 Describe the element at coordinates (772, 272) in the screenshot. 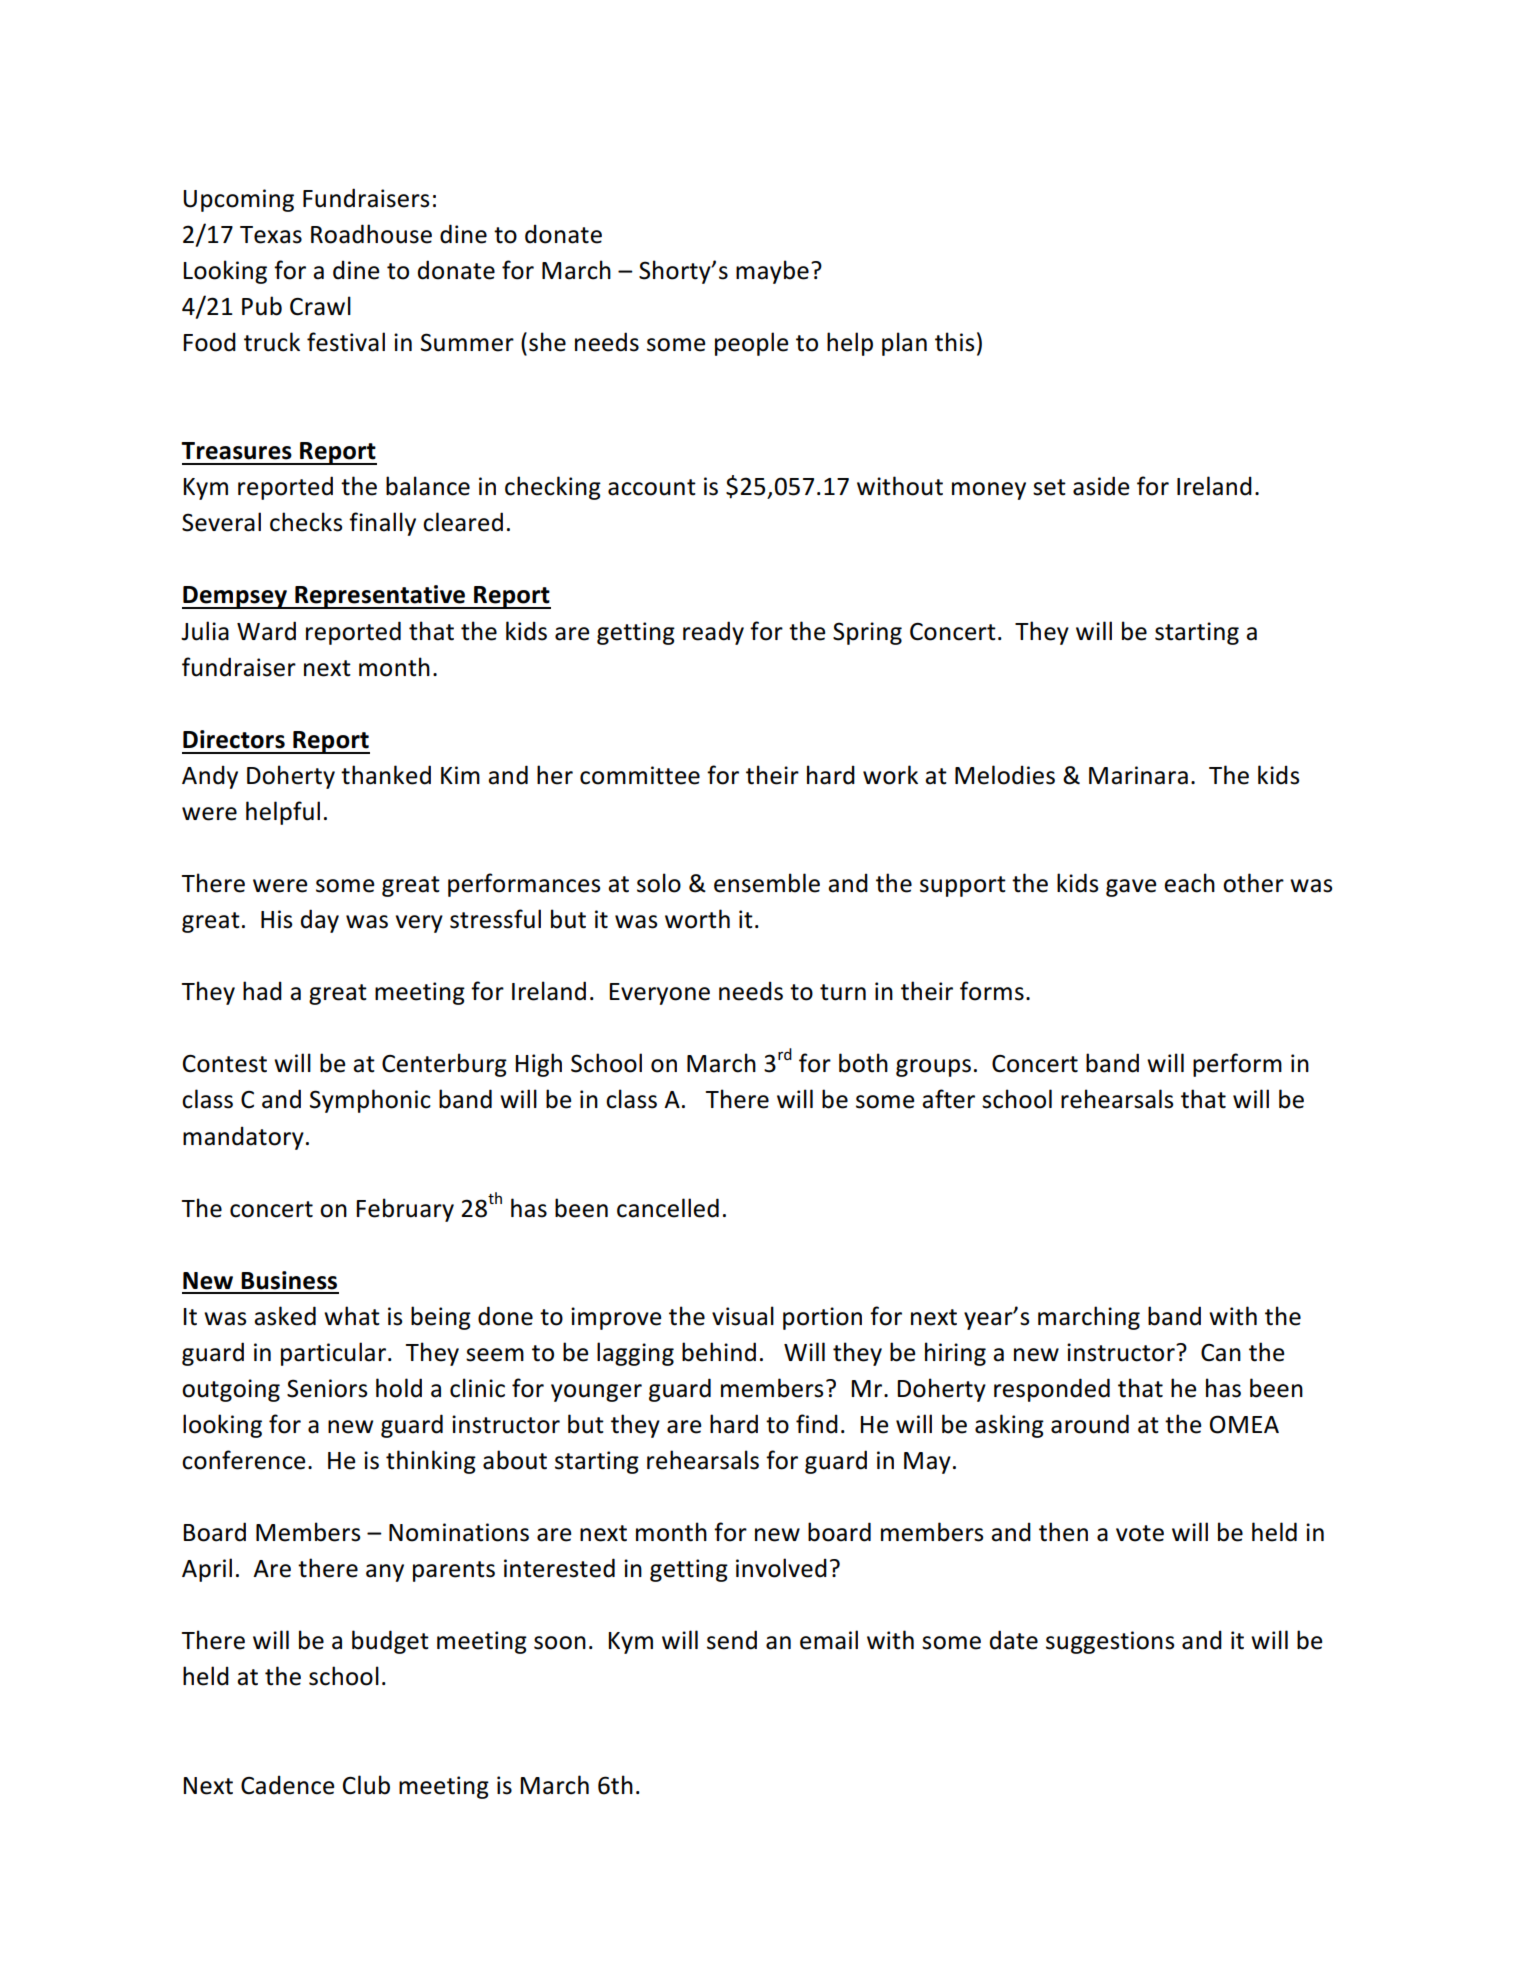

I see `maybe` at that location.
